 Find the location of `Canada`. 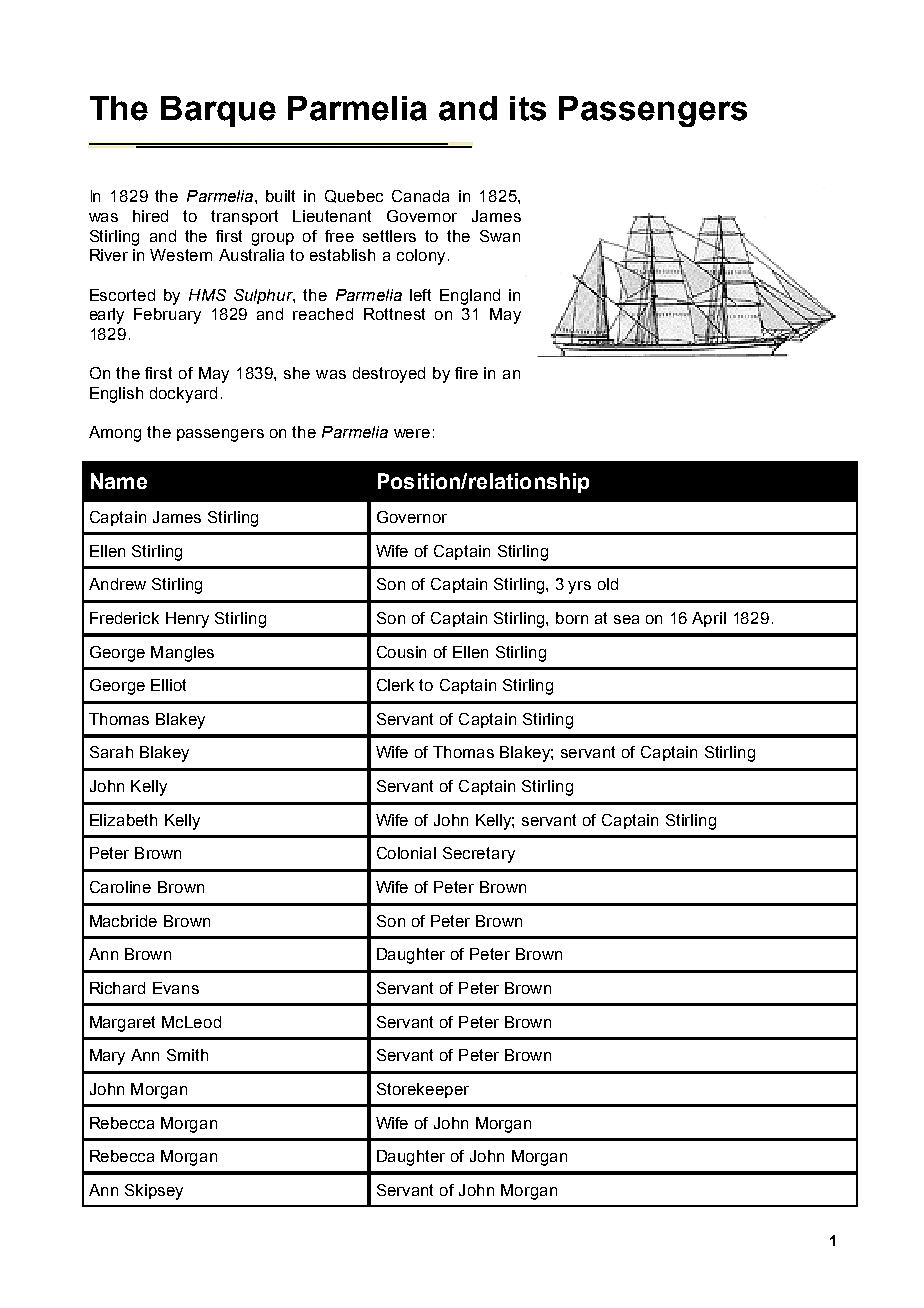

Canada is located at coordinates (420, 196).
